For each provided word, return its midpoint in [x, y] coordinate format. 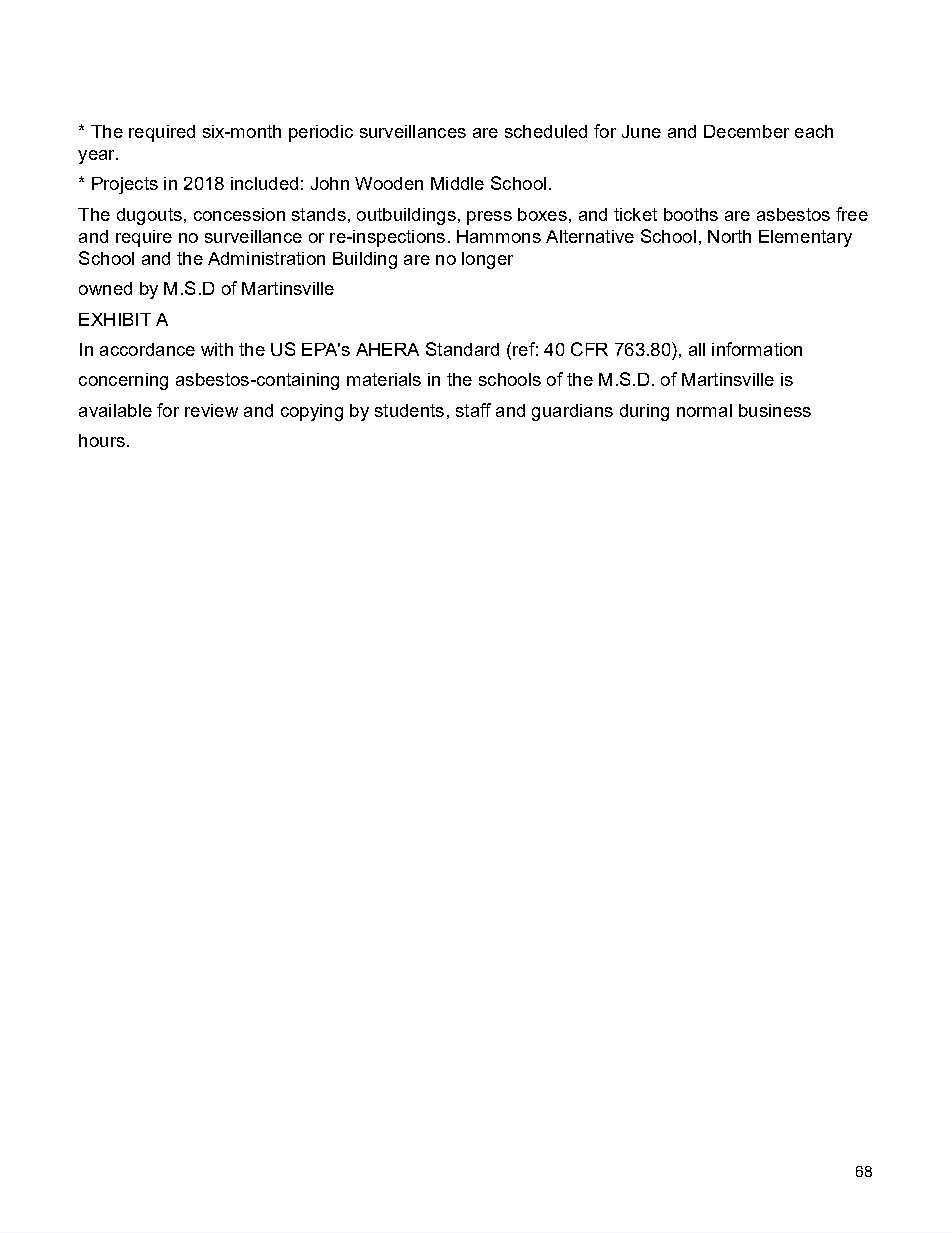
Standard [462, 349]
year [97, 157]
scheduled [546, 131]
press [489, 218]
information [757, 349]
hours [102, 440]
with [217, 349]
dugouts [149, 216]
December [746, 131]
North [729, 236]
